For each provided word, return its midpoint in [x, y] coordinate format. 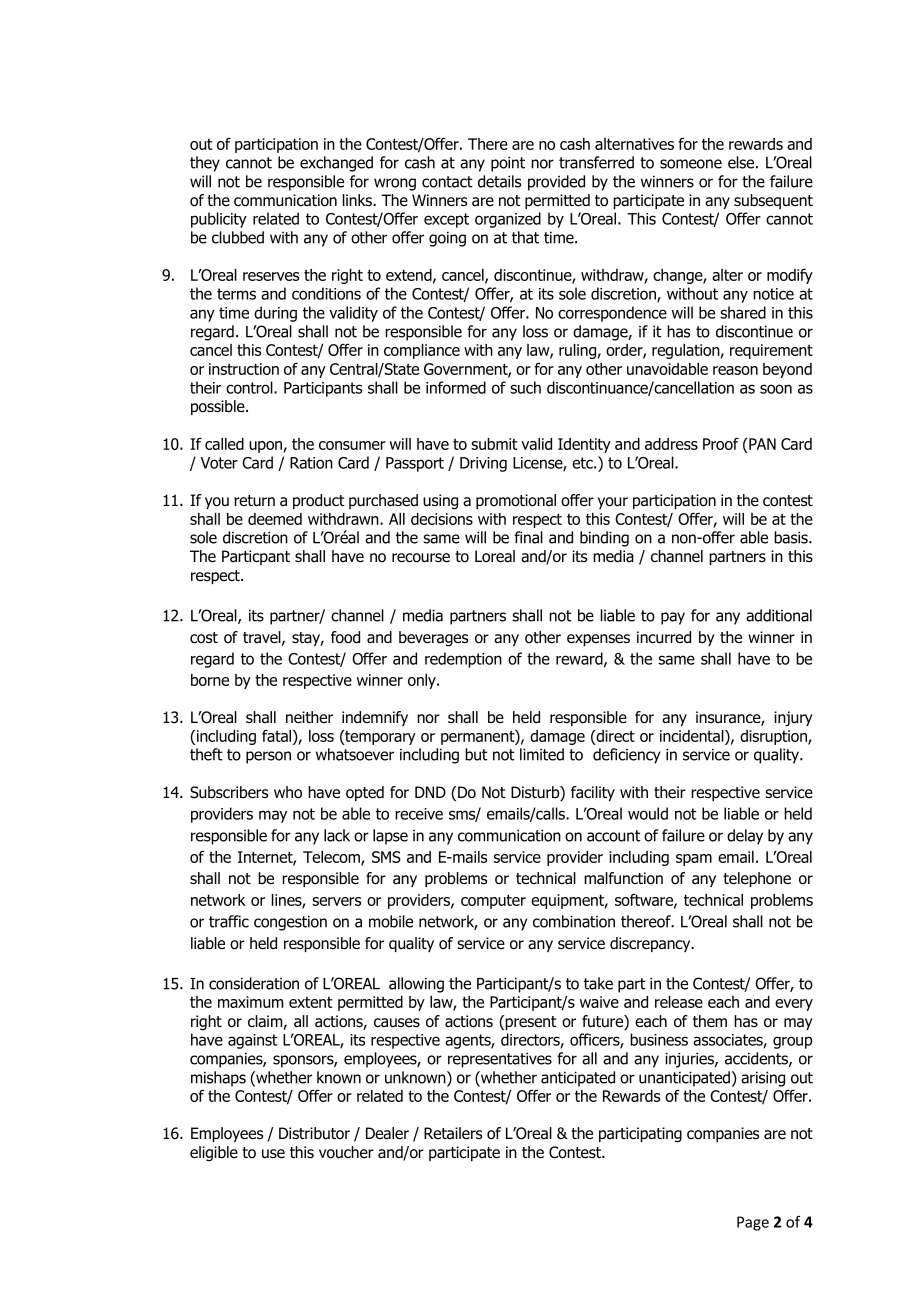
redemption [463, 660]
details [499, 181]
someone [691, 164]
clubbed [238, 237]
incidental [693, 736]
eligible [214, 1154]
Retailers [453, 1133]
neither [309, 717]
